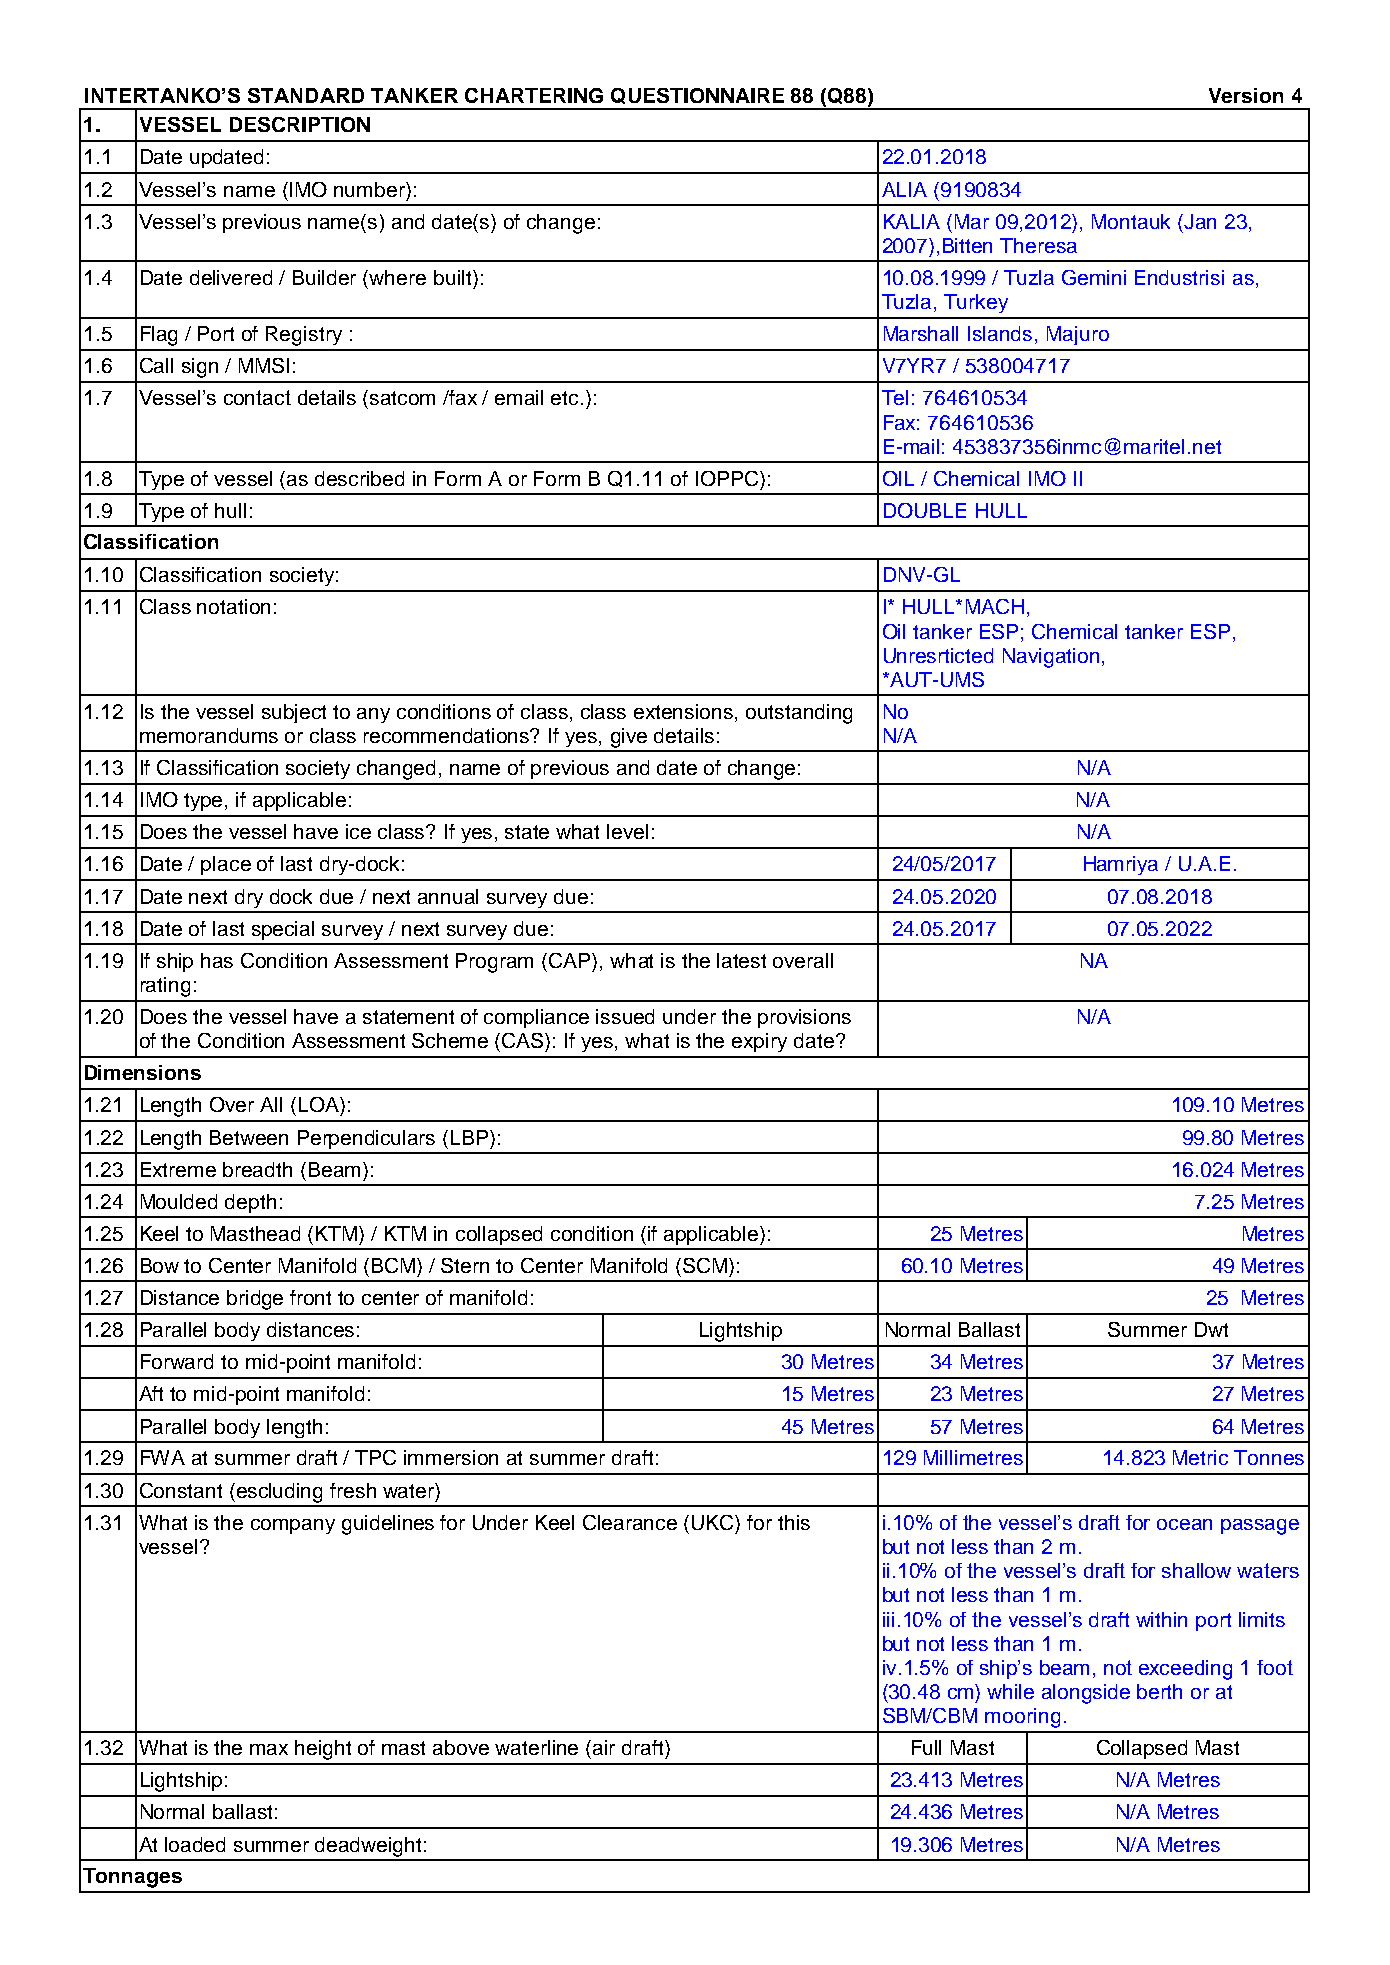  What do you see at coordinates (233, 606) in the screenshot?
I see `notation` at bounding box center [233, 606].
